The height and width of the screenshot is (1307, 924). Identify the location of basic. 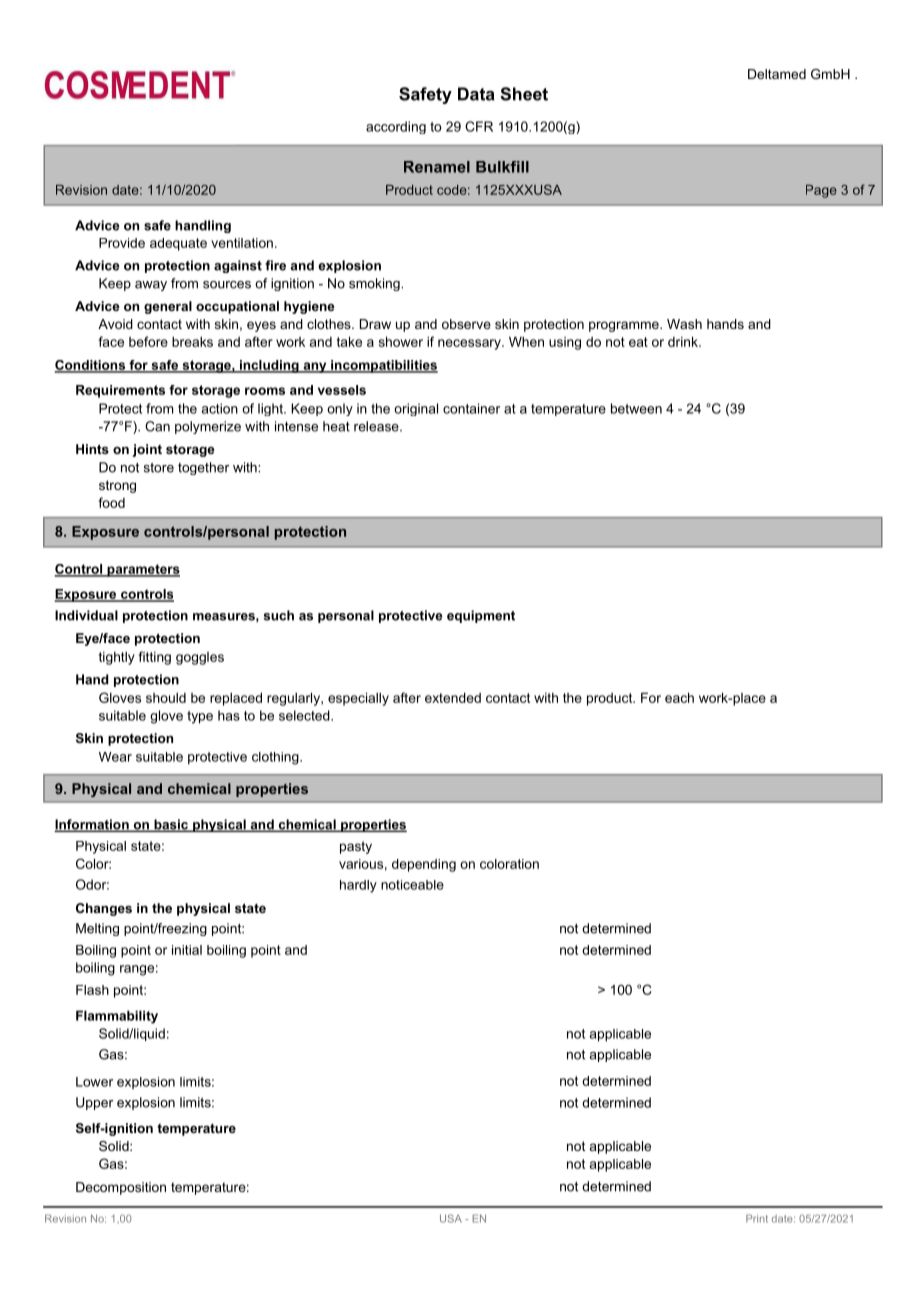
(171, 825).
